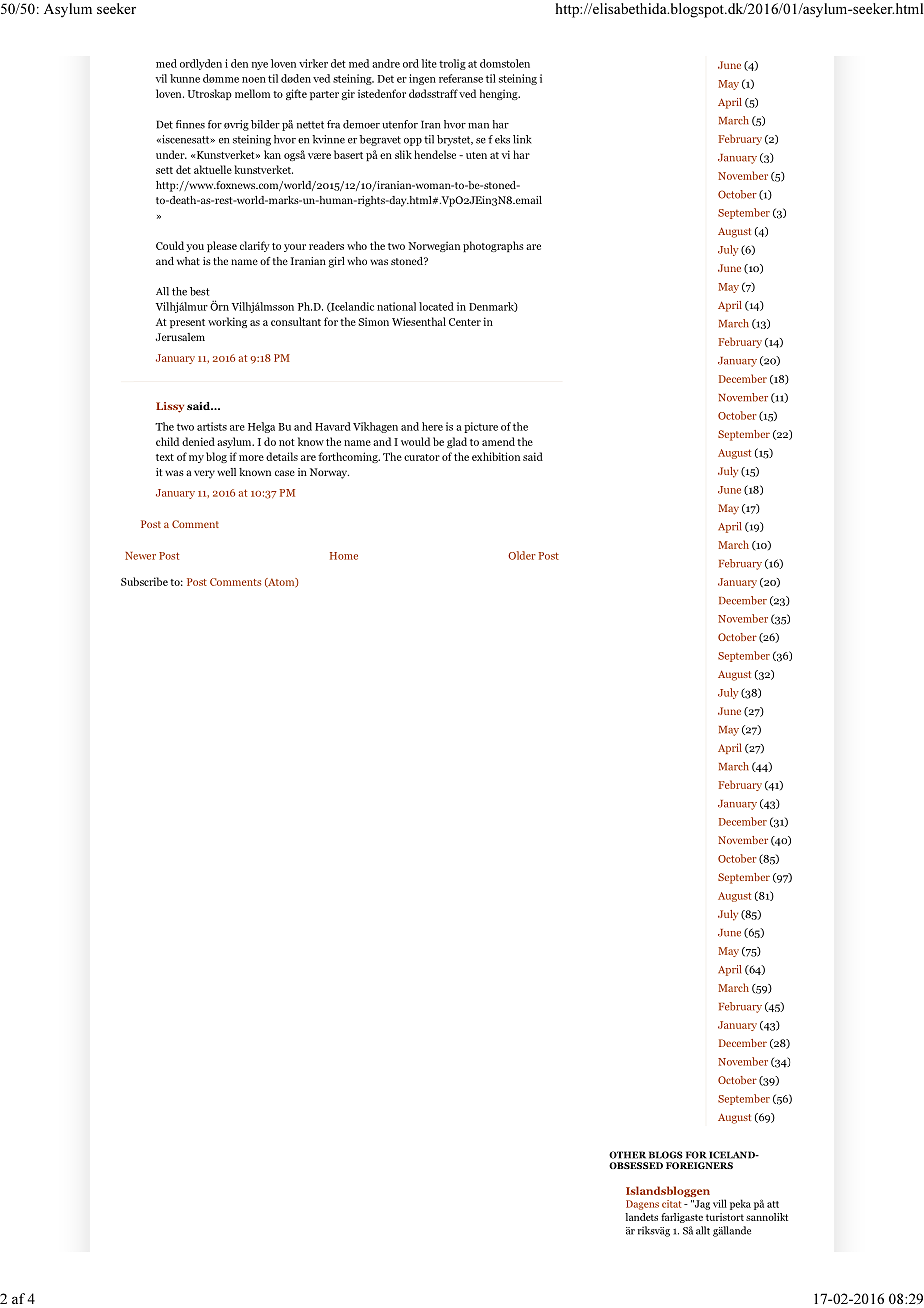 Image resolution: width=924 pixels, height=1308 pixels. What do you see at coordinates (344, 556) in the page?
I see `Home` at bounding box center [344, 556].
